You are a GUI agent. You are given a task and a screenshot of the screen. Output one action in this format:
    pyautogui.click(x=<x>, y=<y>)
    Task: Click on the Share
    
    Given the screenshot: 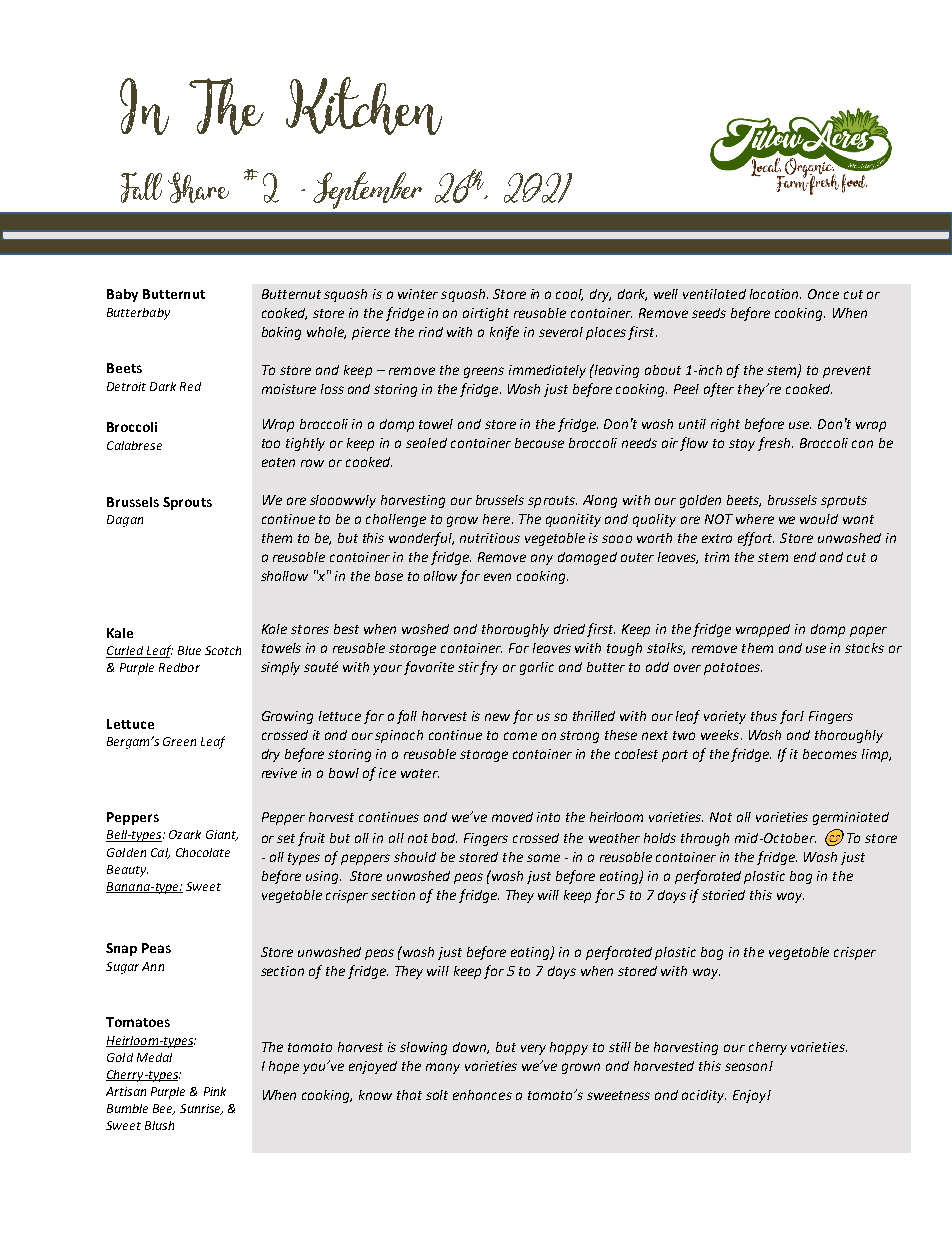 What is the action you would take?
    pyautogui.click(x=198, y=187)
